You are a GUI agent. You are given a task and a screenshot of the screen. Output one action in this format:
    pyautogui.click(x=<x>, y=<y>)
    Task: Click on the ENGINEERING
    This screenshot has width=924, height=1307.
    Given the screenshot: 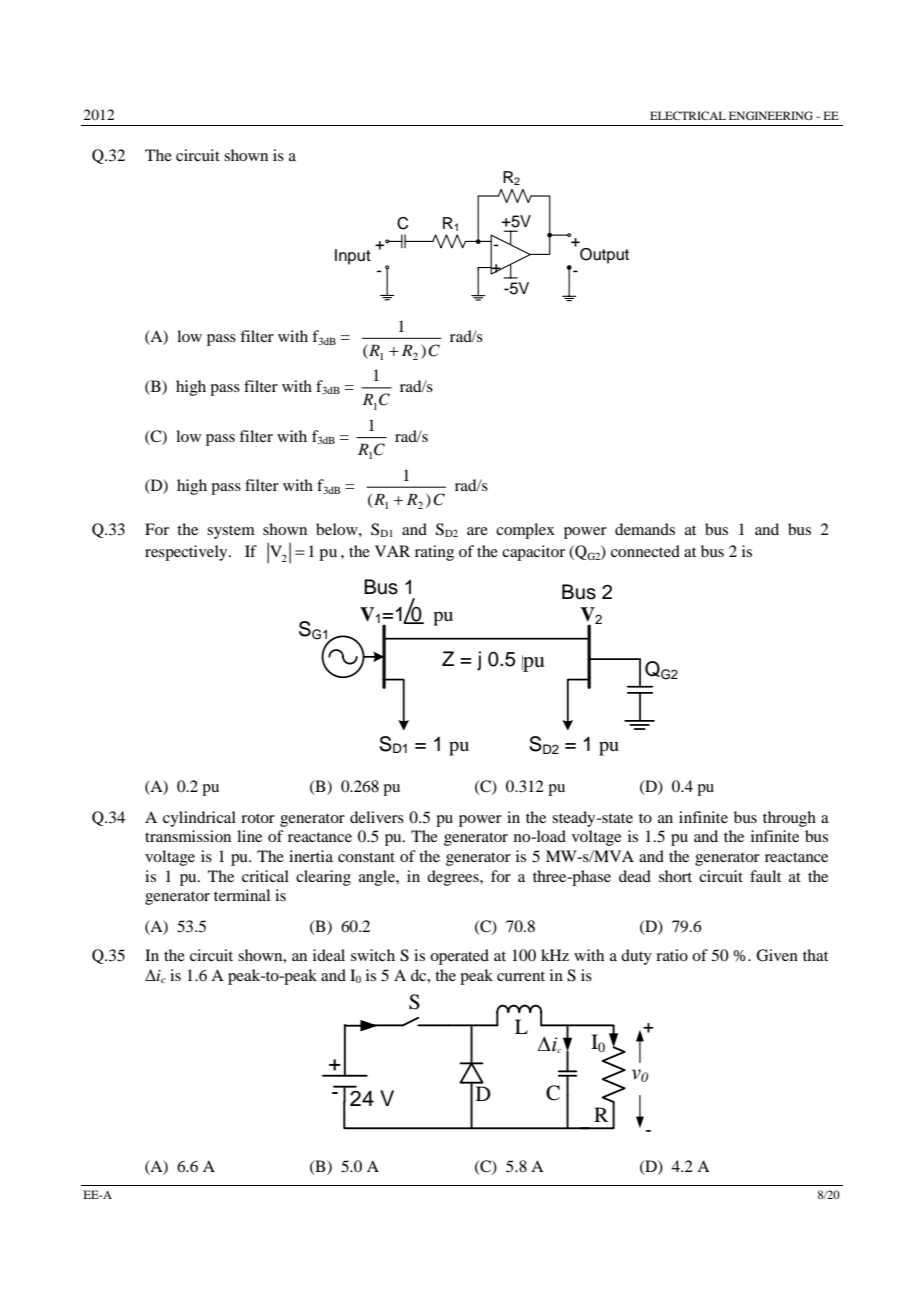 What is the action you would take?
    pyautogui.click(x=771, y=115)
